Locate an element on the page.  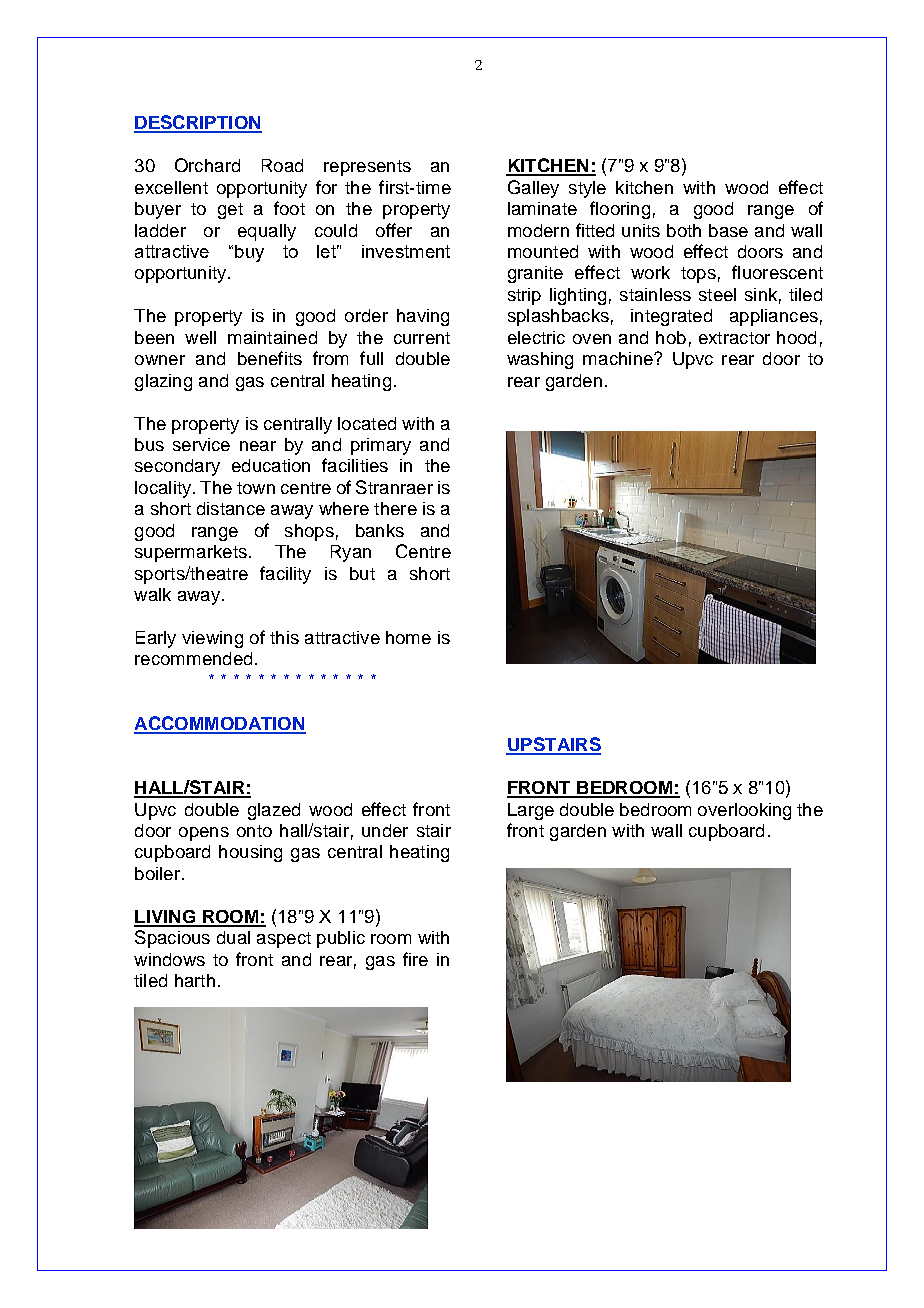
dual is located at coordinates (233, 937).
